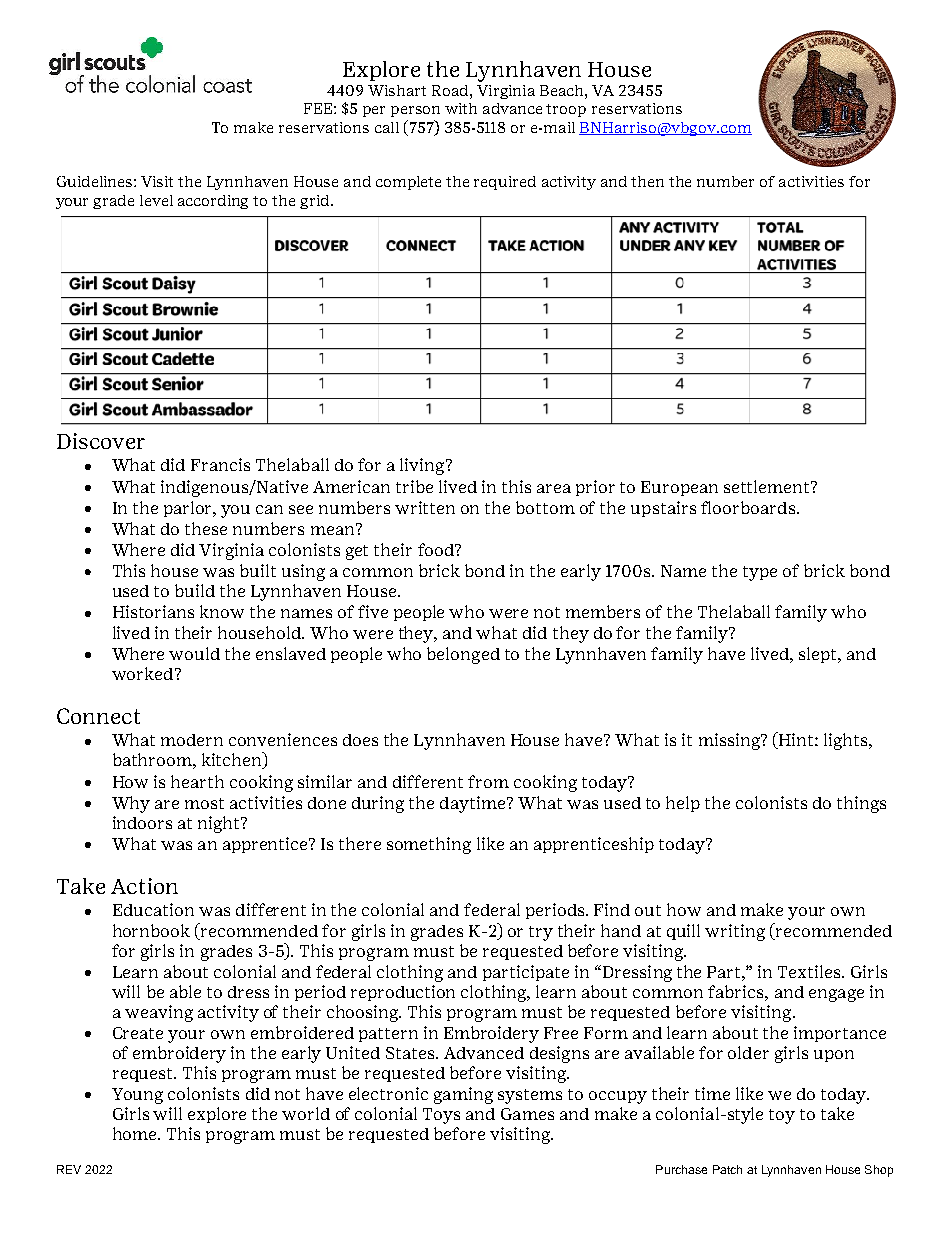 The image size is (952, 1233). Describe the element at coordinates (136, 1133) in the document. I see `home` at that location.
